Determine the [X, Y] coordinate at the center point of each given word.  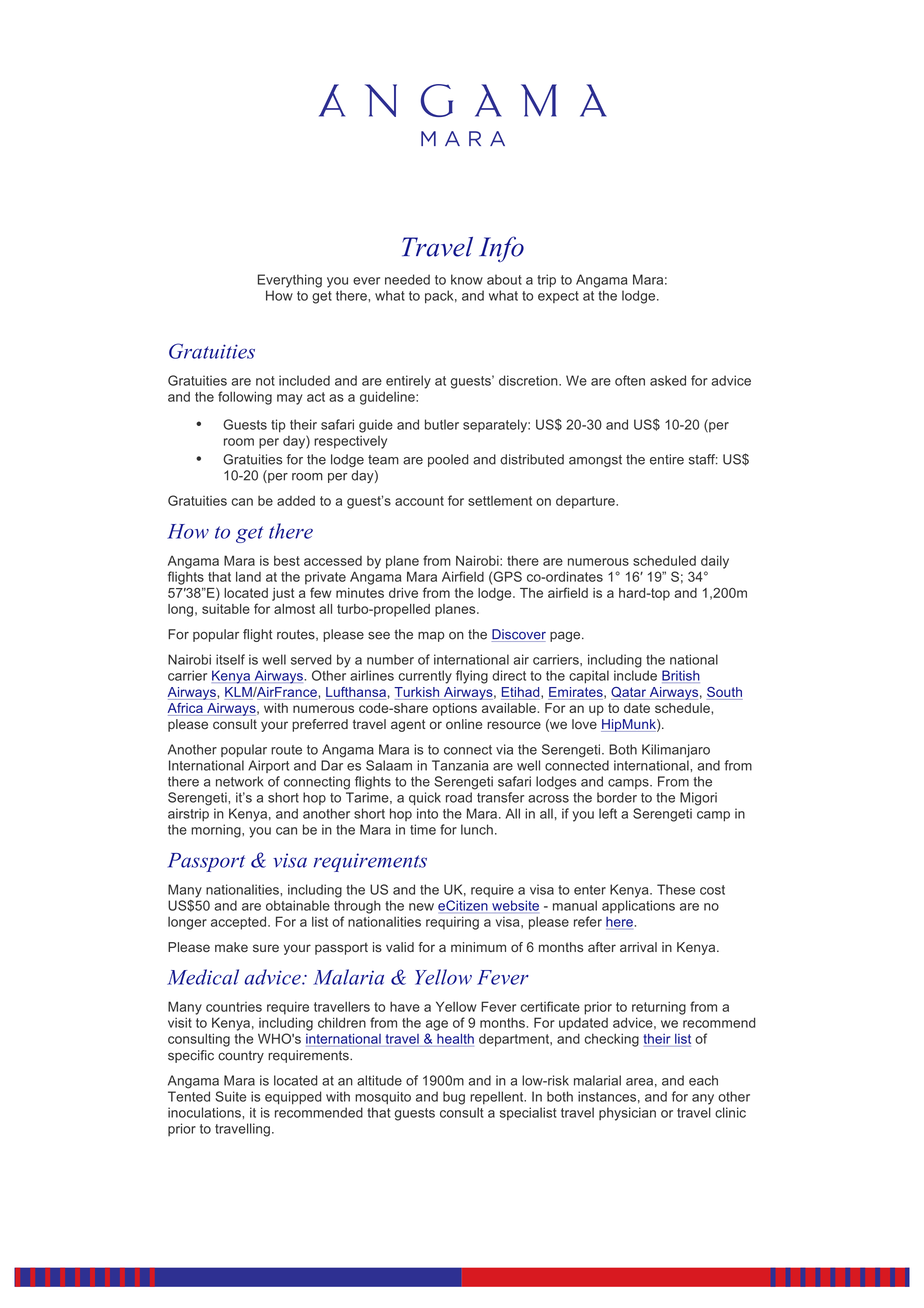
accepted [238, 923]
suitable [226, 609]
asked [668, 380]
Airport [268, 766]
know [467, 279]
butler [442, 424]
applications [638, 906]
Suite [230, 1096]
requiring [452, 923]
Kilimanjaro [676, 751]
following [245, 398]
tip [278, 426]
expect [558, 297]
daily [715, 562]
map [431, 636]
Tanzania [460, 765]
